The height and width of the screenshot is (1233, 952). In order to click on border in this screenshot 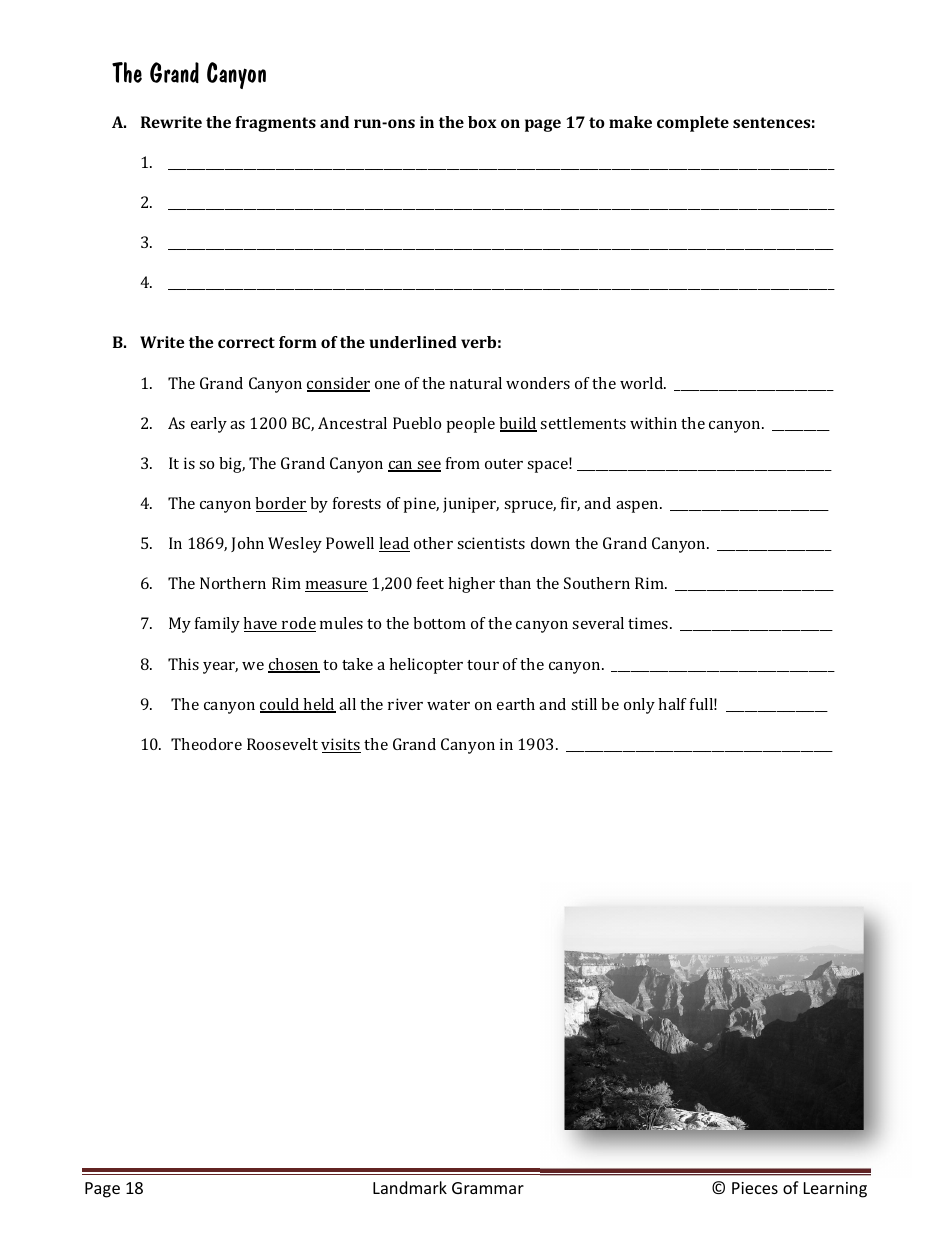, I will do `click(281, 504)`.
